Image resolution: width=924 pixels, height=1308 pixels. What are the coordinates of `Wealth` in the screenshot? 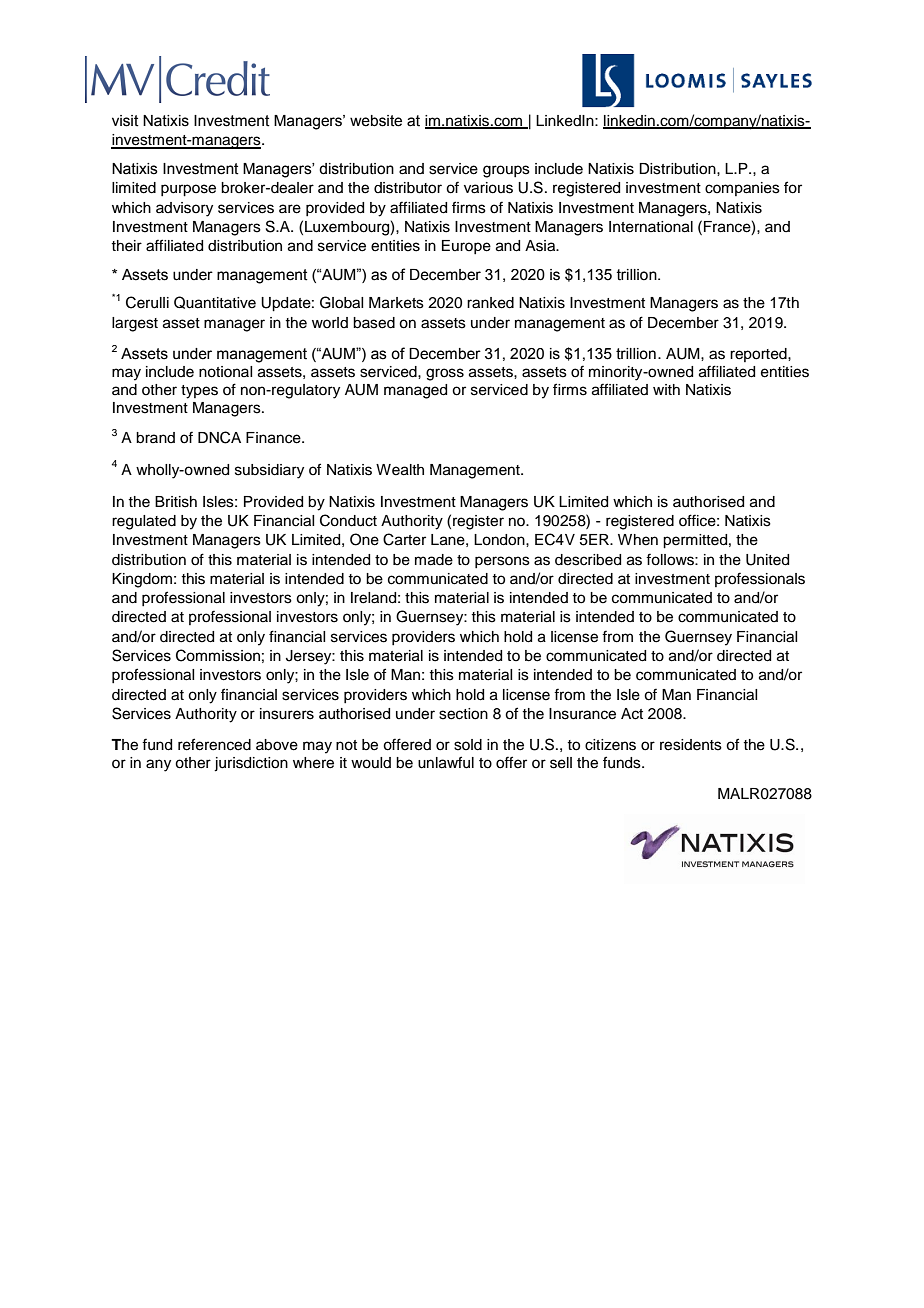 It's located at (400, 470).
